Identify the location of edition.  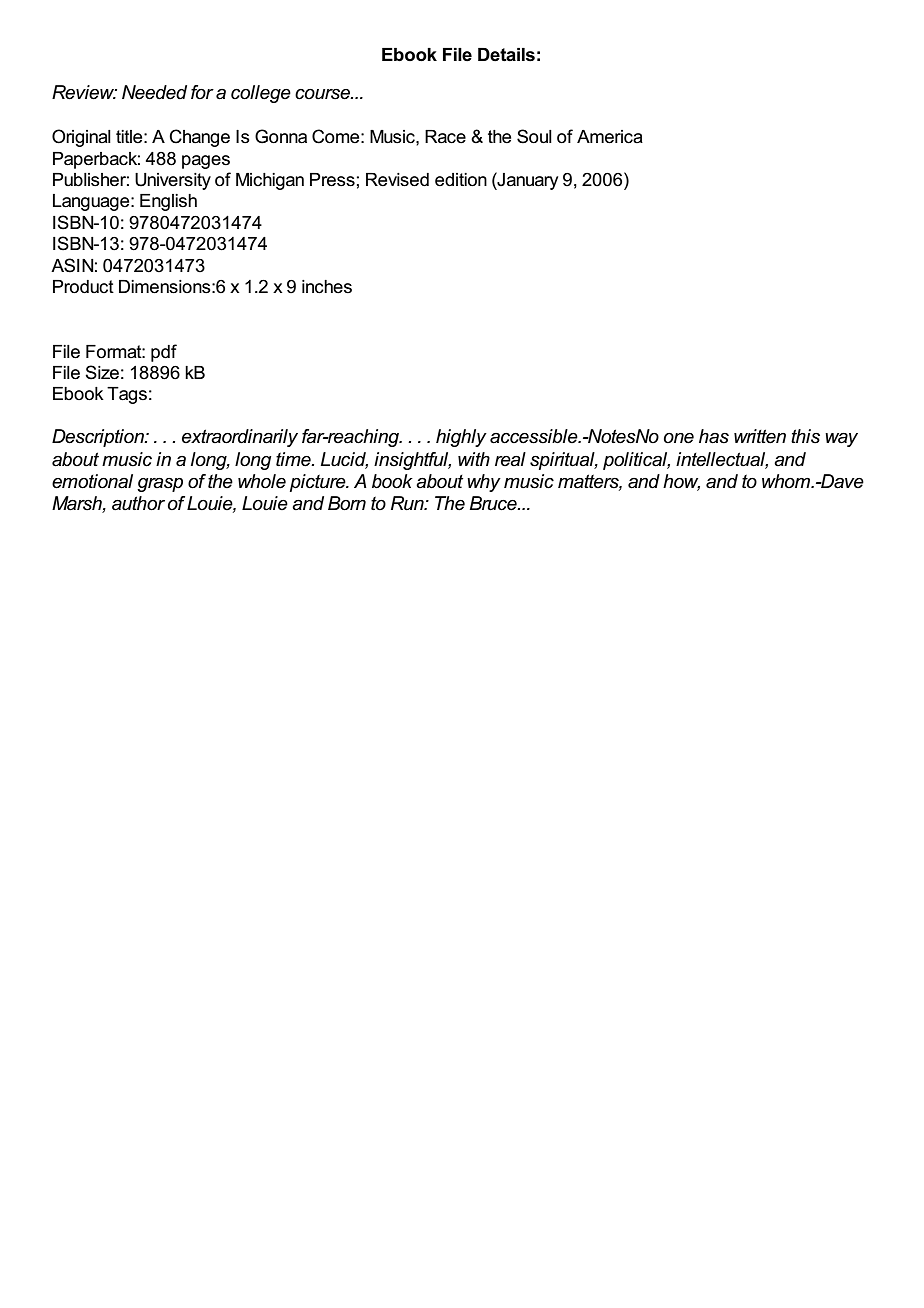
(461, 180).
